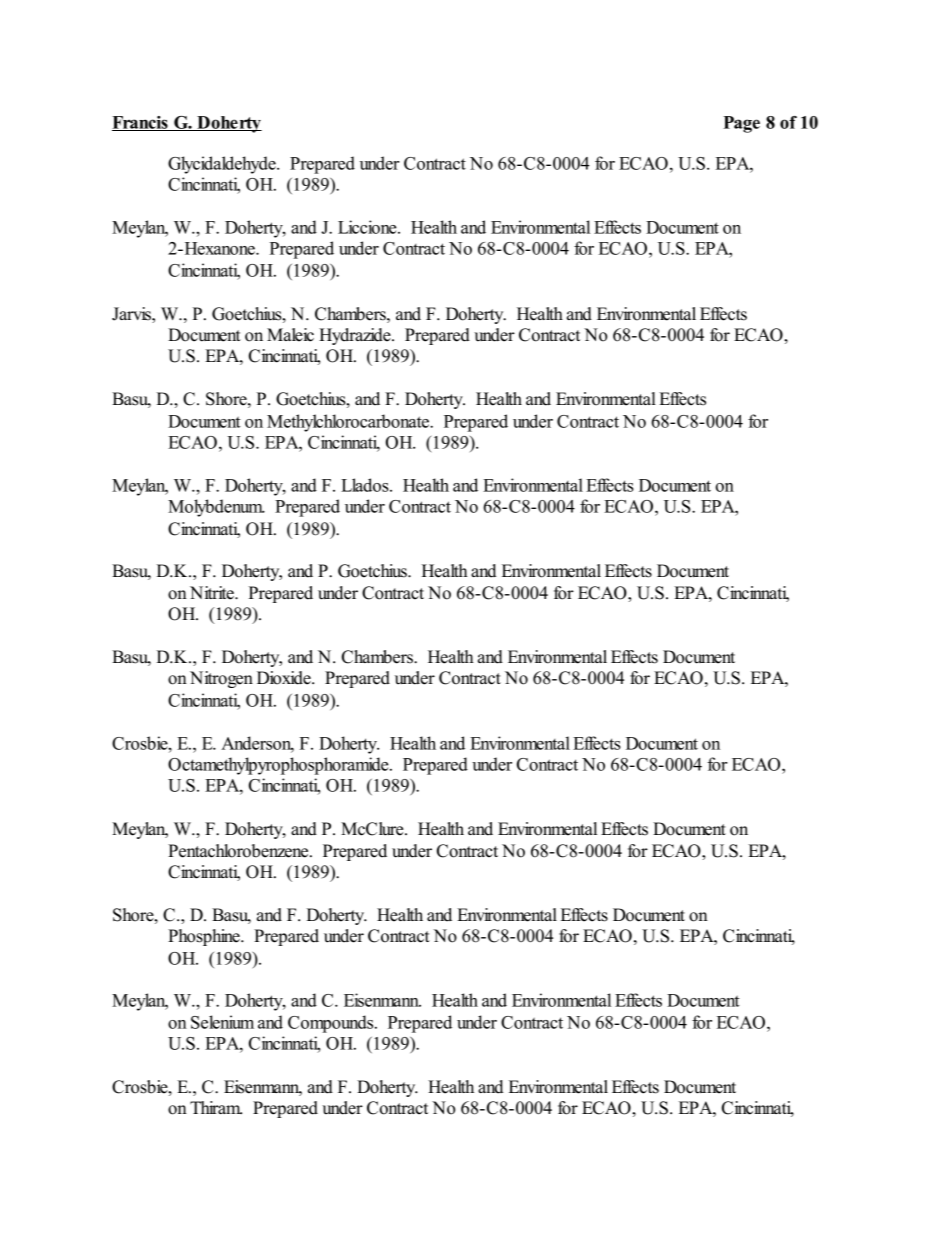 This screenshot has height=1233, width=952. Describe the element at coordinates (213, 593) in the screenshot. I see `Nitrite` at that location.
